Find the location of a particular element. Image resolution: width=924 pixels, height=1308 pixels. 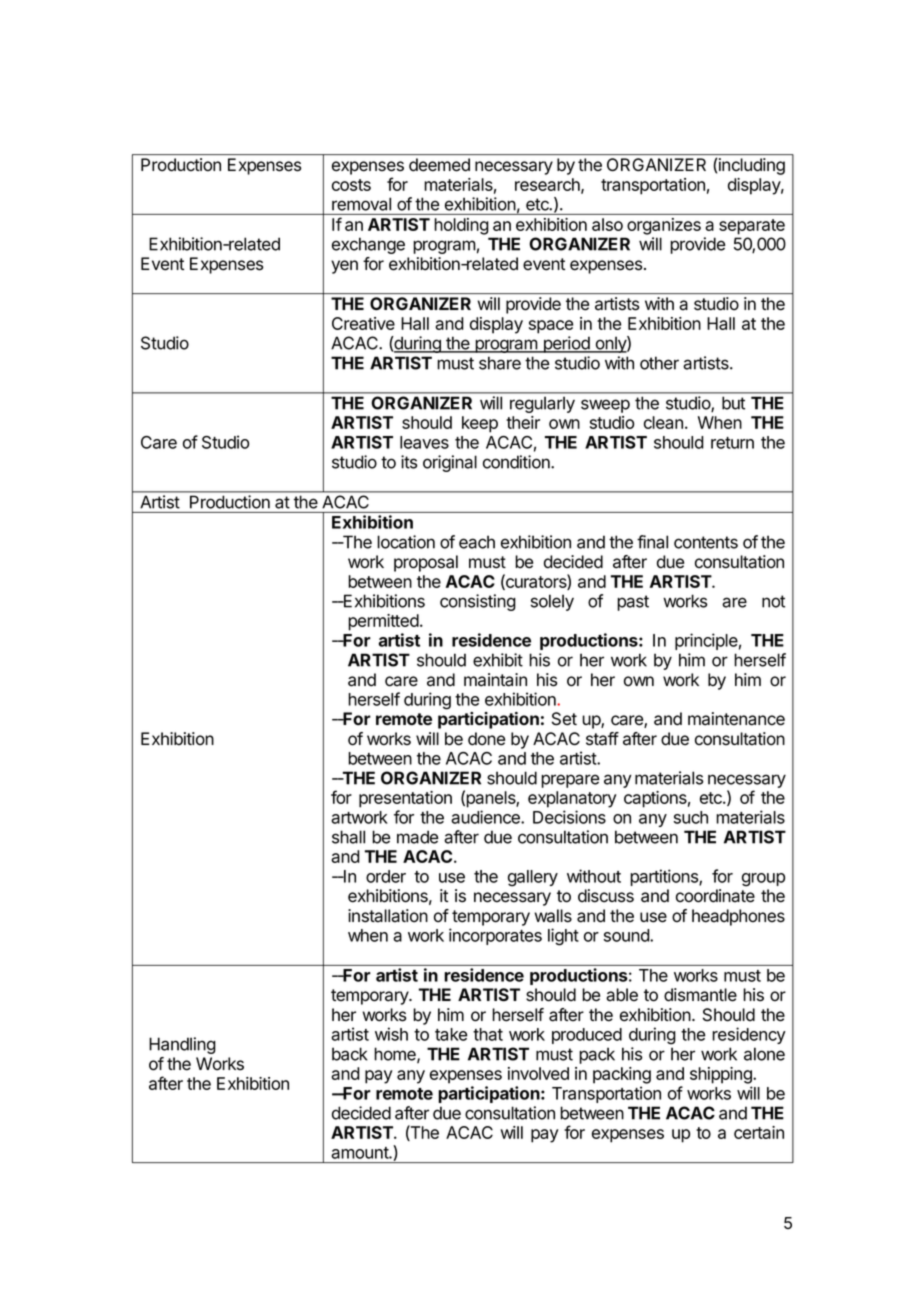

costs is located at coordinates (351, 185).
